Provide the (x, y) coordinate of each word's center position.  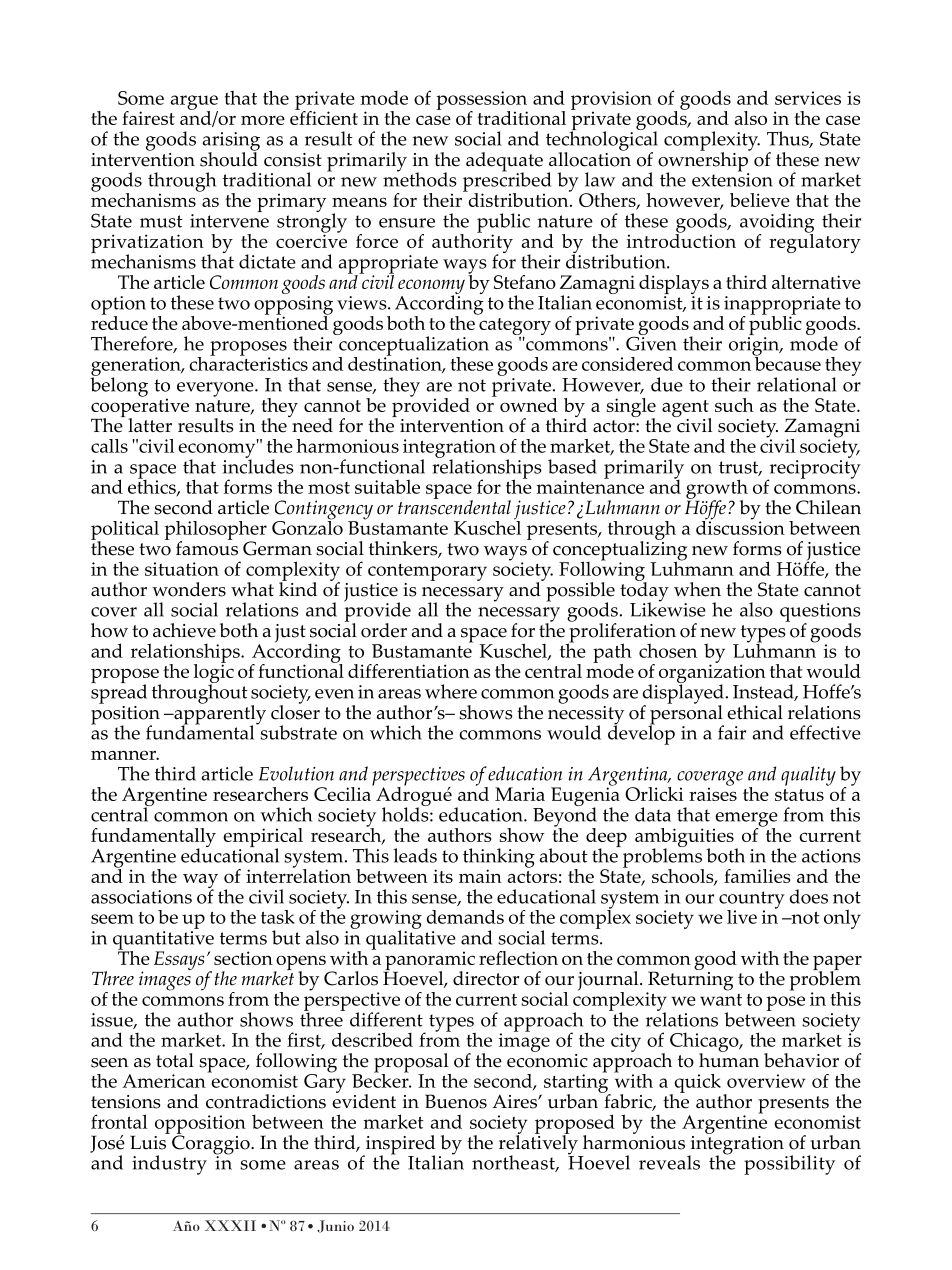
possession (481, 101)
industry (169, 1165)
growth (717, 490)
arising (231, 142)
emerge (745, 820)
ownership (704, 162)
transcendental (454, 506)
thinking (499, 859)
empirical (263, 839)
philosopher (215, 531)
